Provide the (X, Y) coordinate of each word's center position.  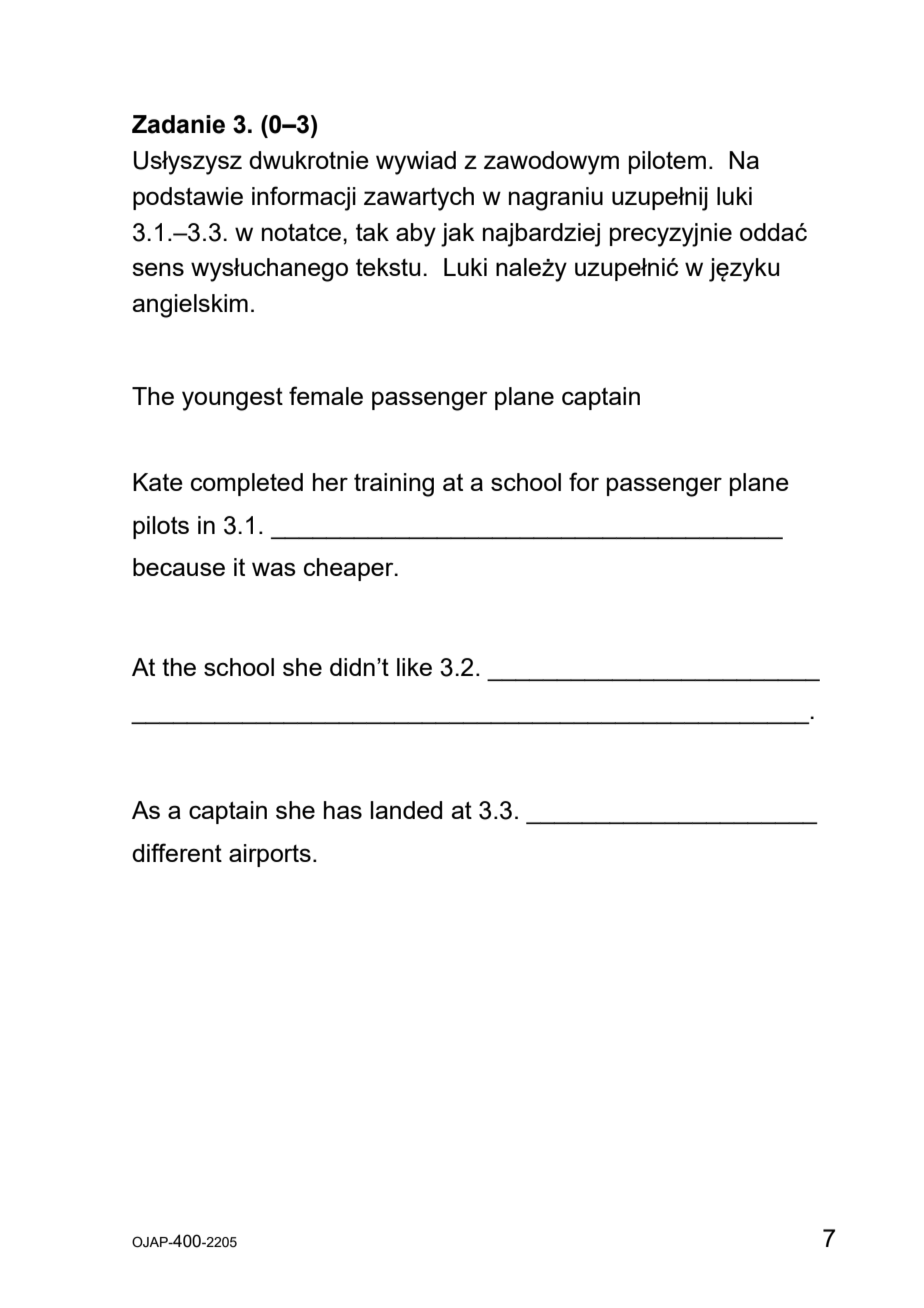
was (274, 569)
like (414, 667)
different (177, 852)
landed (406, 810)
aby (416, 235)
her (330, 482)
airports (270, 855)
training (394, 485)
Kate (158, 482)
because (179, 567)
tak (372, 232)
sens (158, 269)
